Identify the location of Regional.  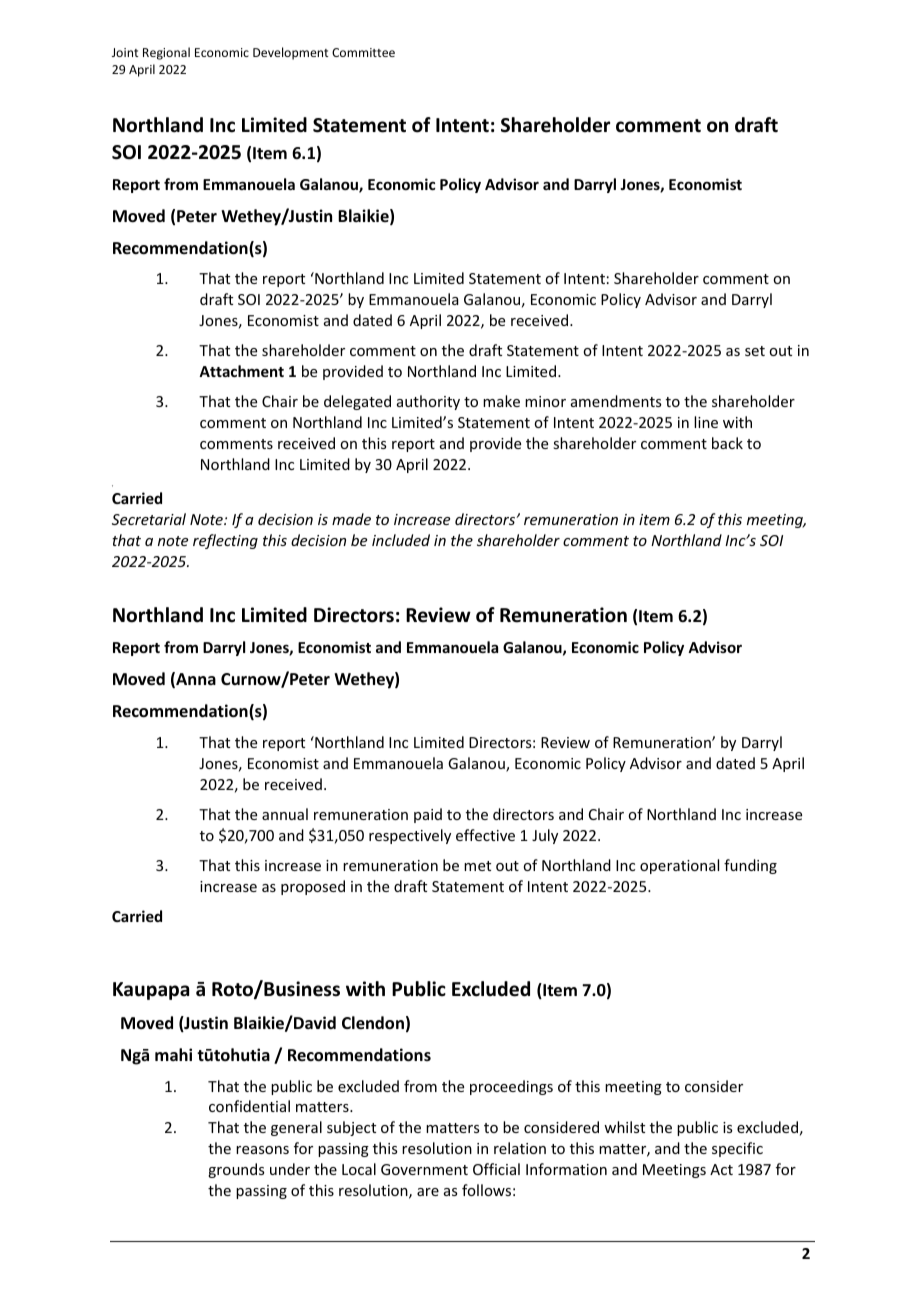
(166, 53).
